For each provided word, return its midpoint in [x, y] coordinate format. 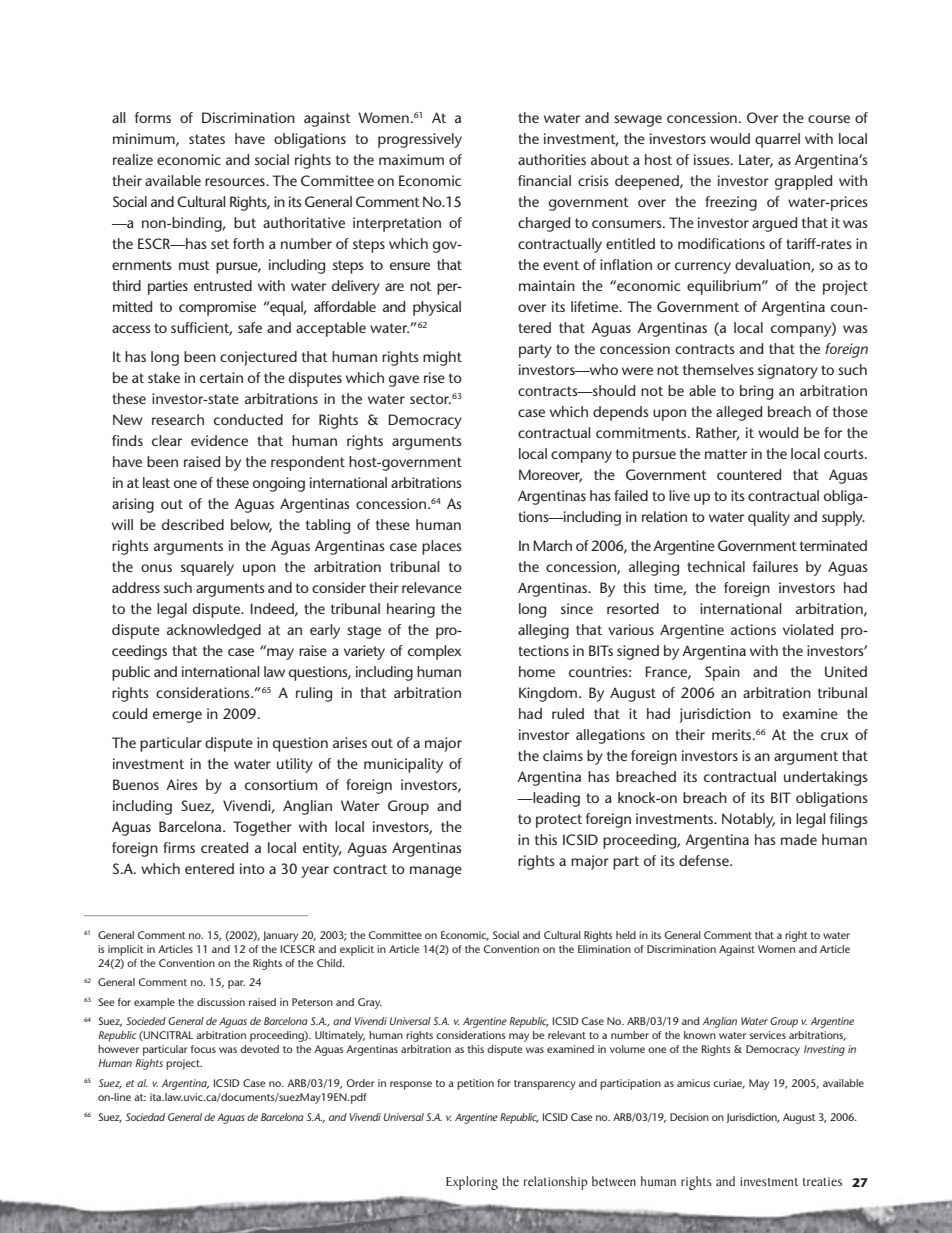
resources [236, 182]
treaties [822, 1181]
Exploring [472, 1183]
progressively [420, 140]
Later [756, 161]
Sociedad [145, 1117]
